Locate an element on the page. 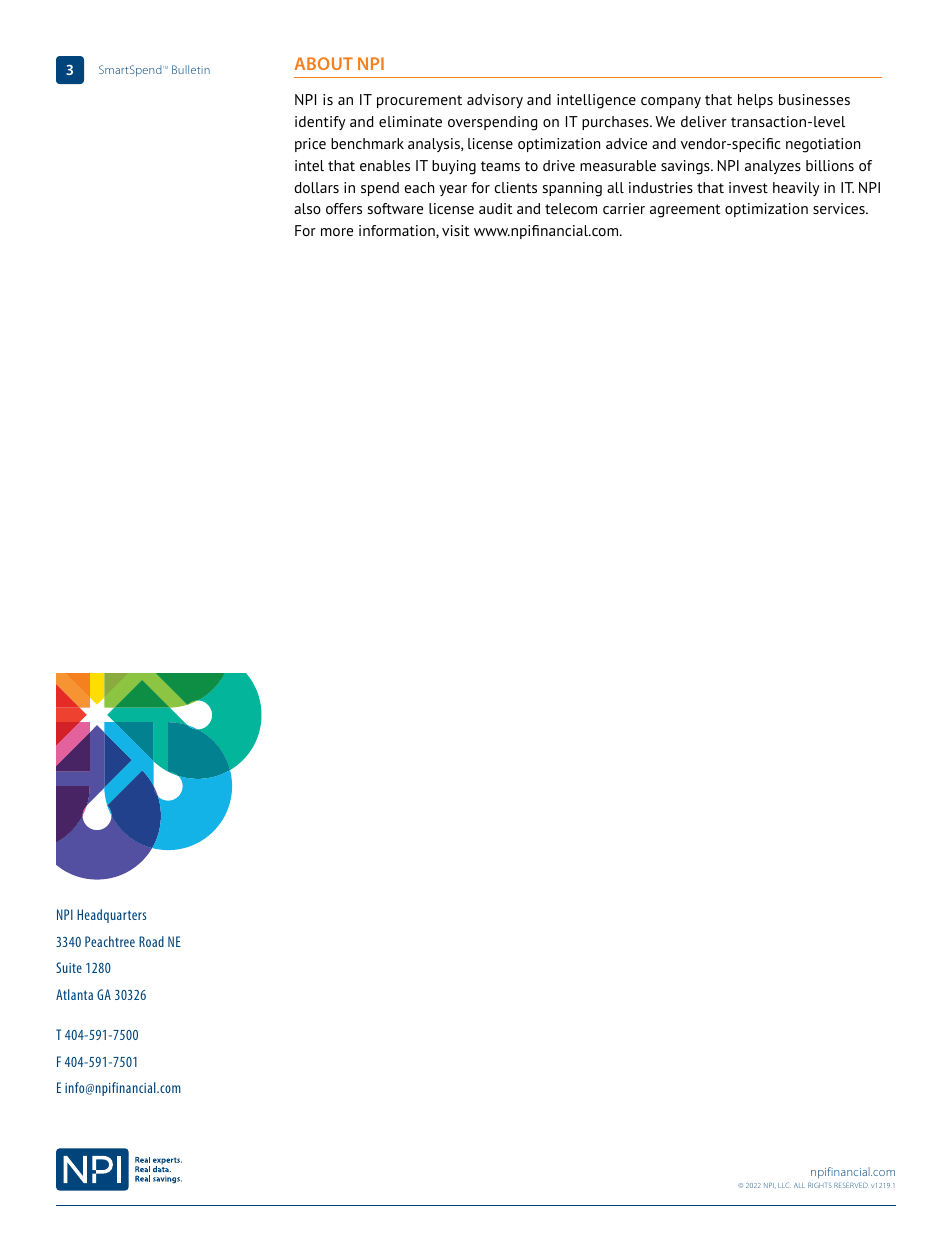 This document has height=1233, width=952. Atlanta is located at coordinates (74, 994).
